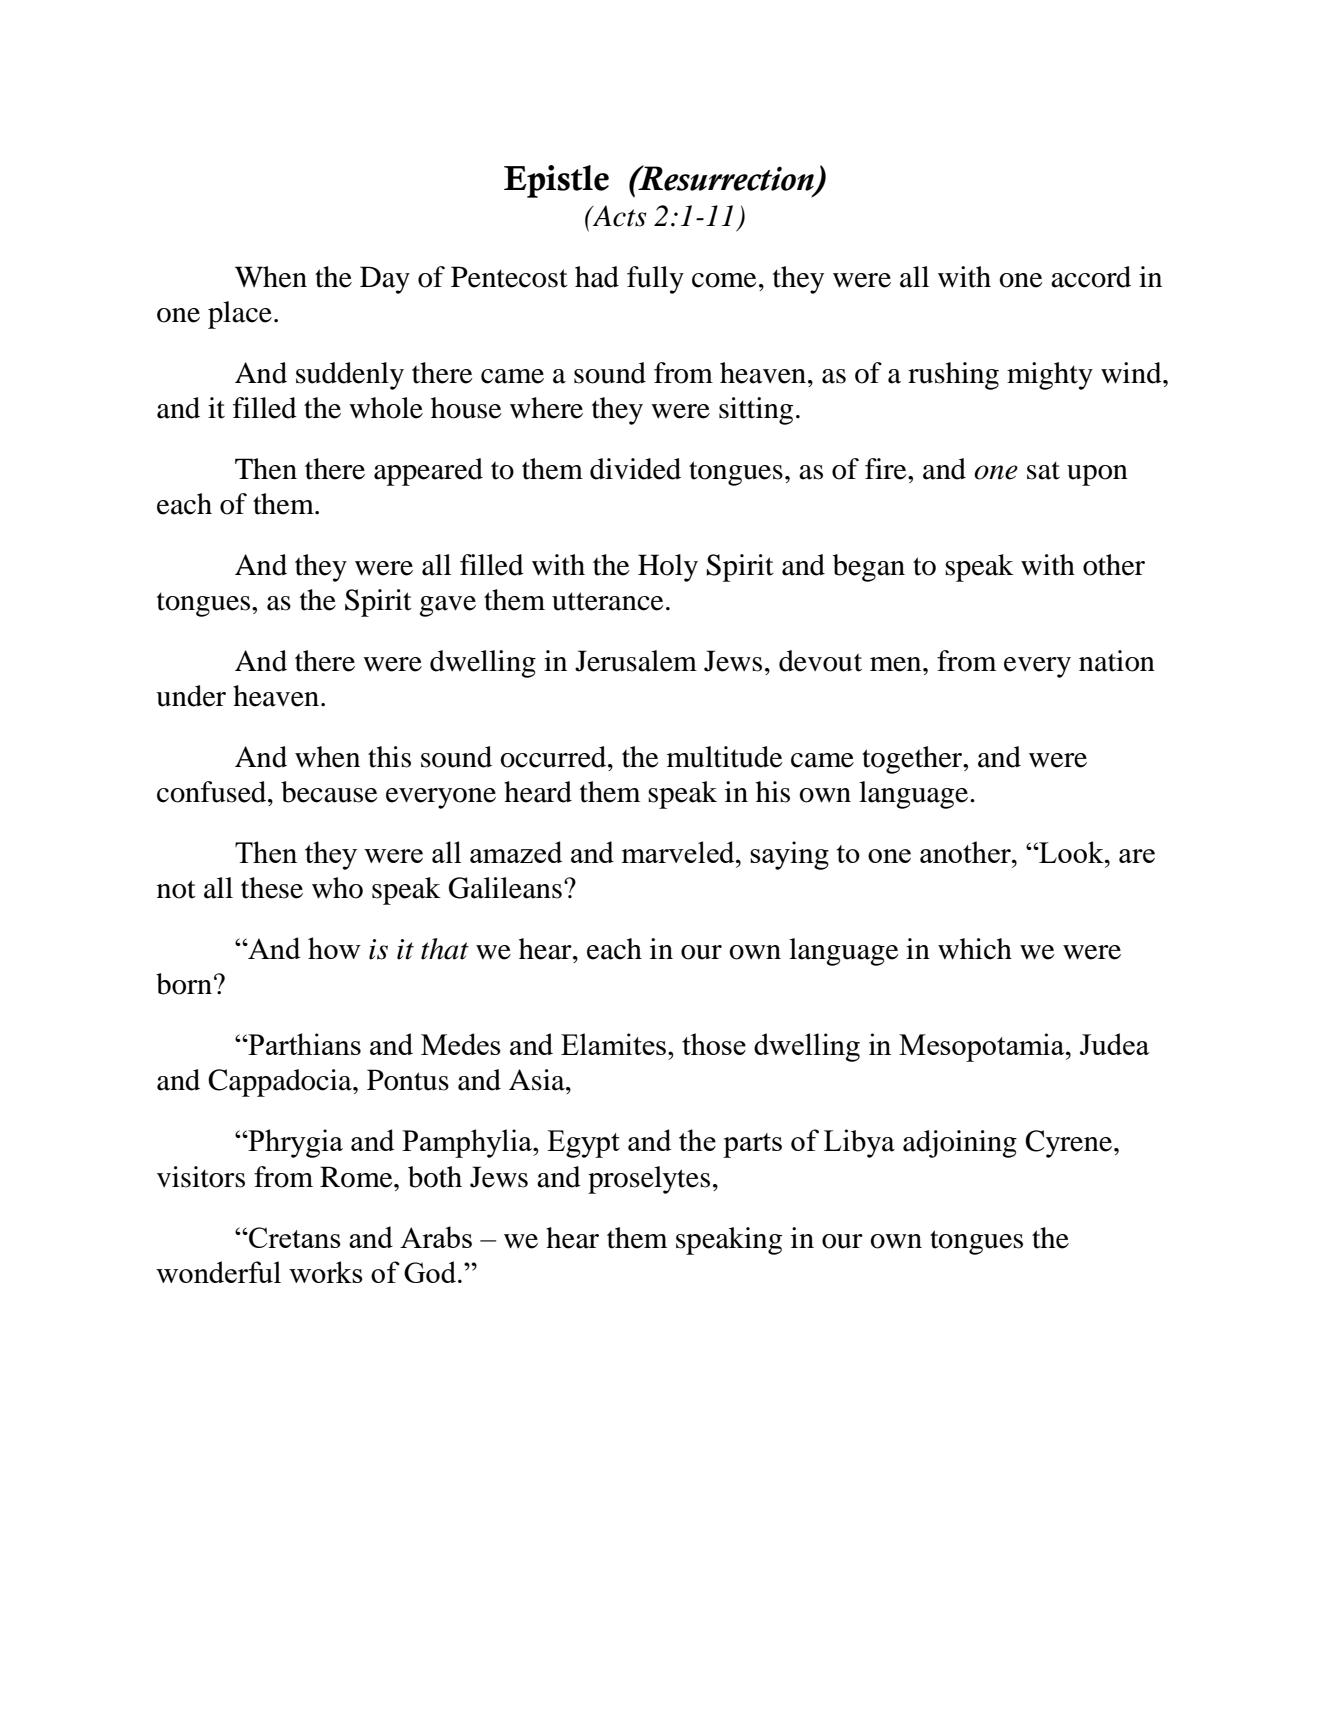 The width and height of the image is (1330, 1721). I want to click on Cyrene, so click(1070, 1144).
